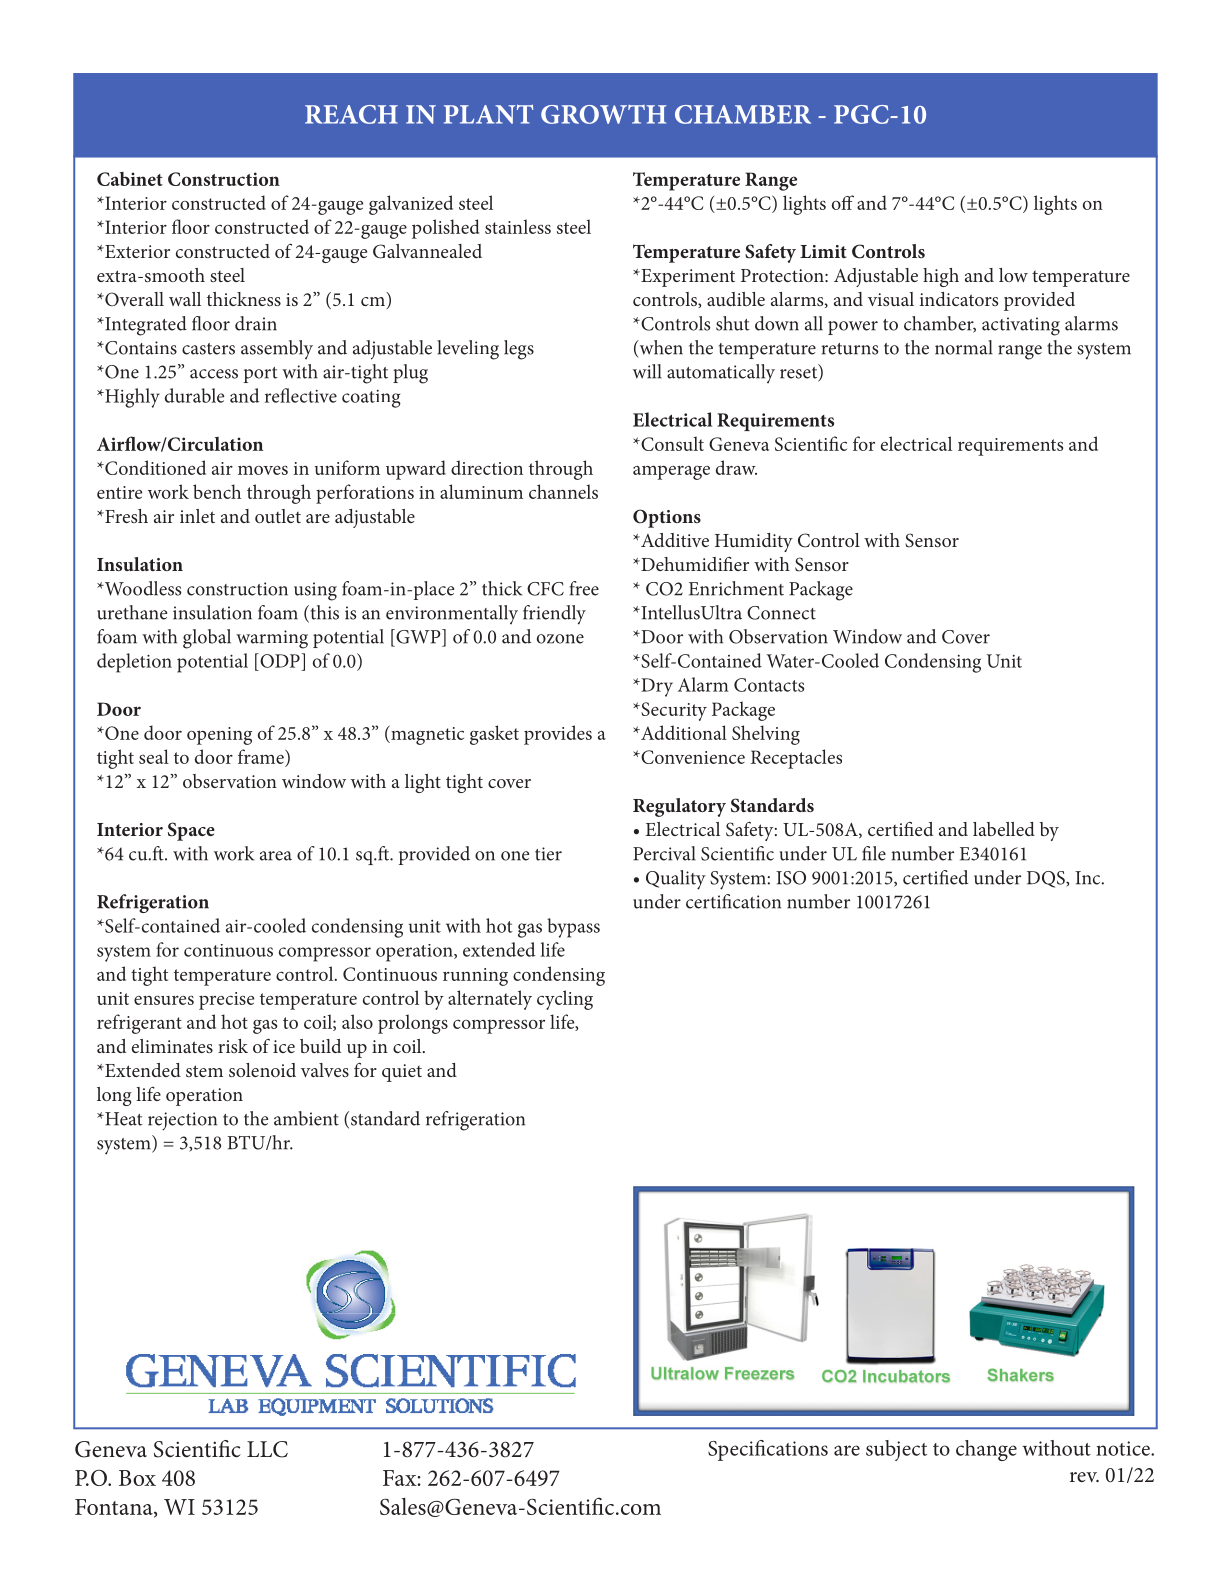  Describe the element at coordinates (217, 491) in the document. I see `bench` at that location.
